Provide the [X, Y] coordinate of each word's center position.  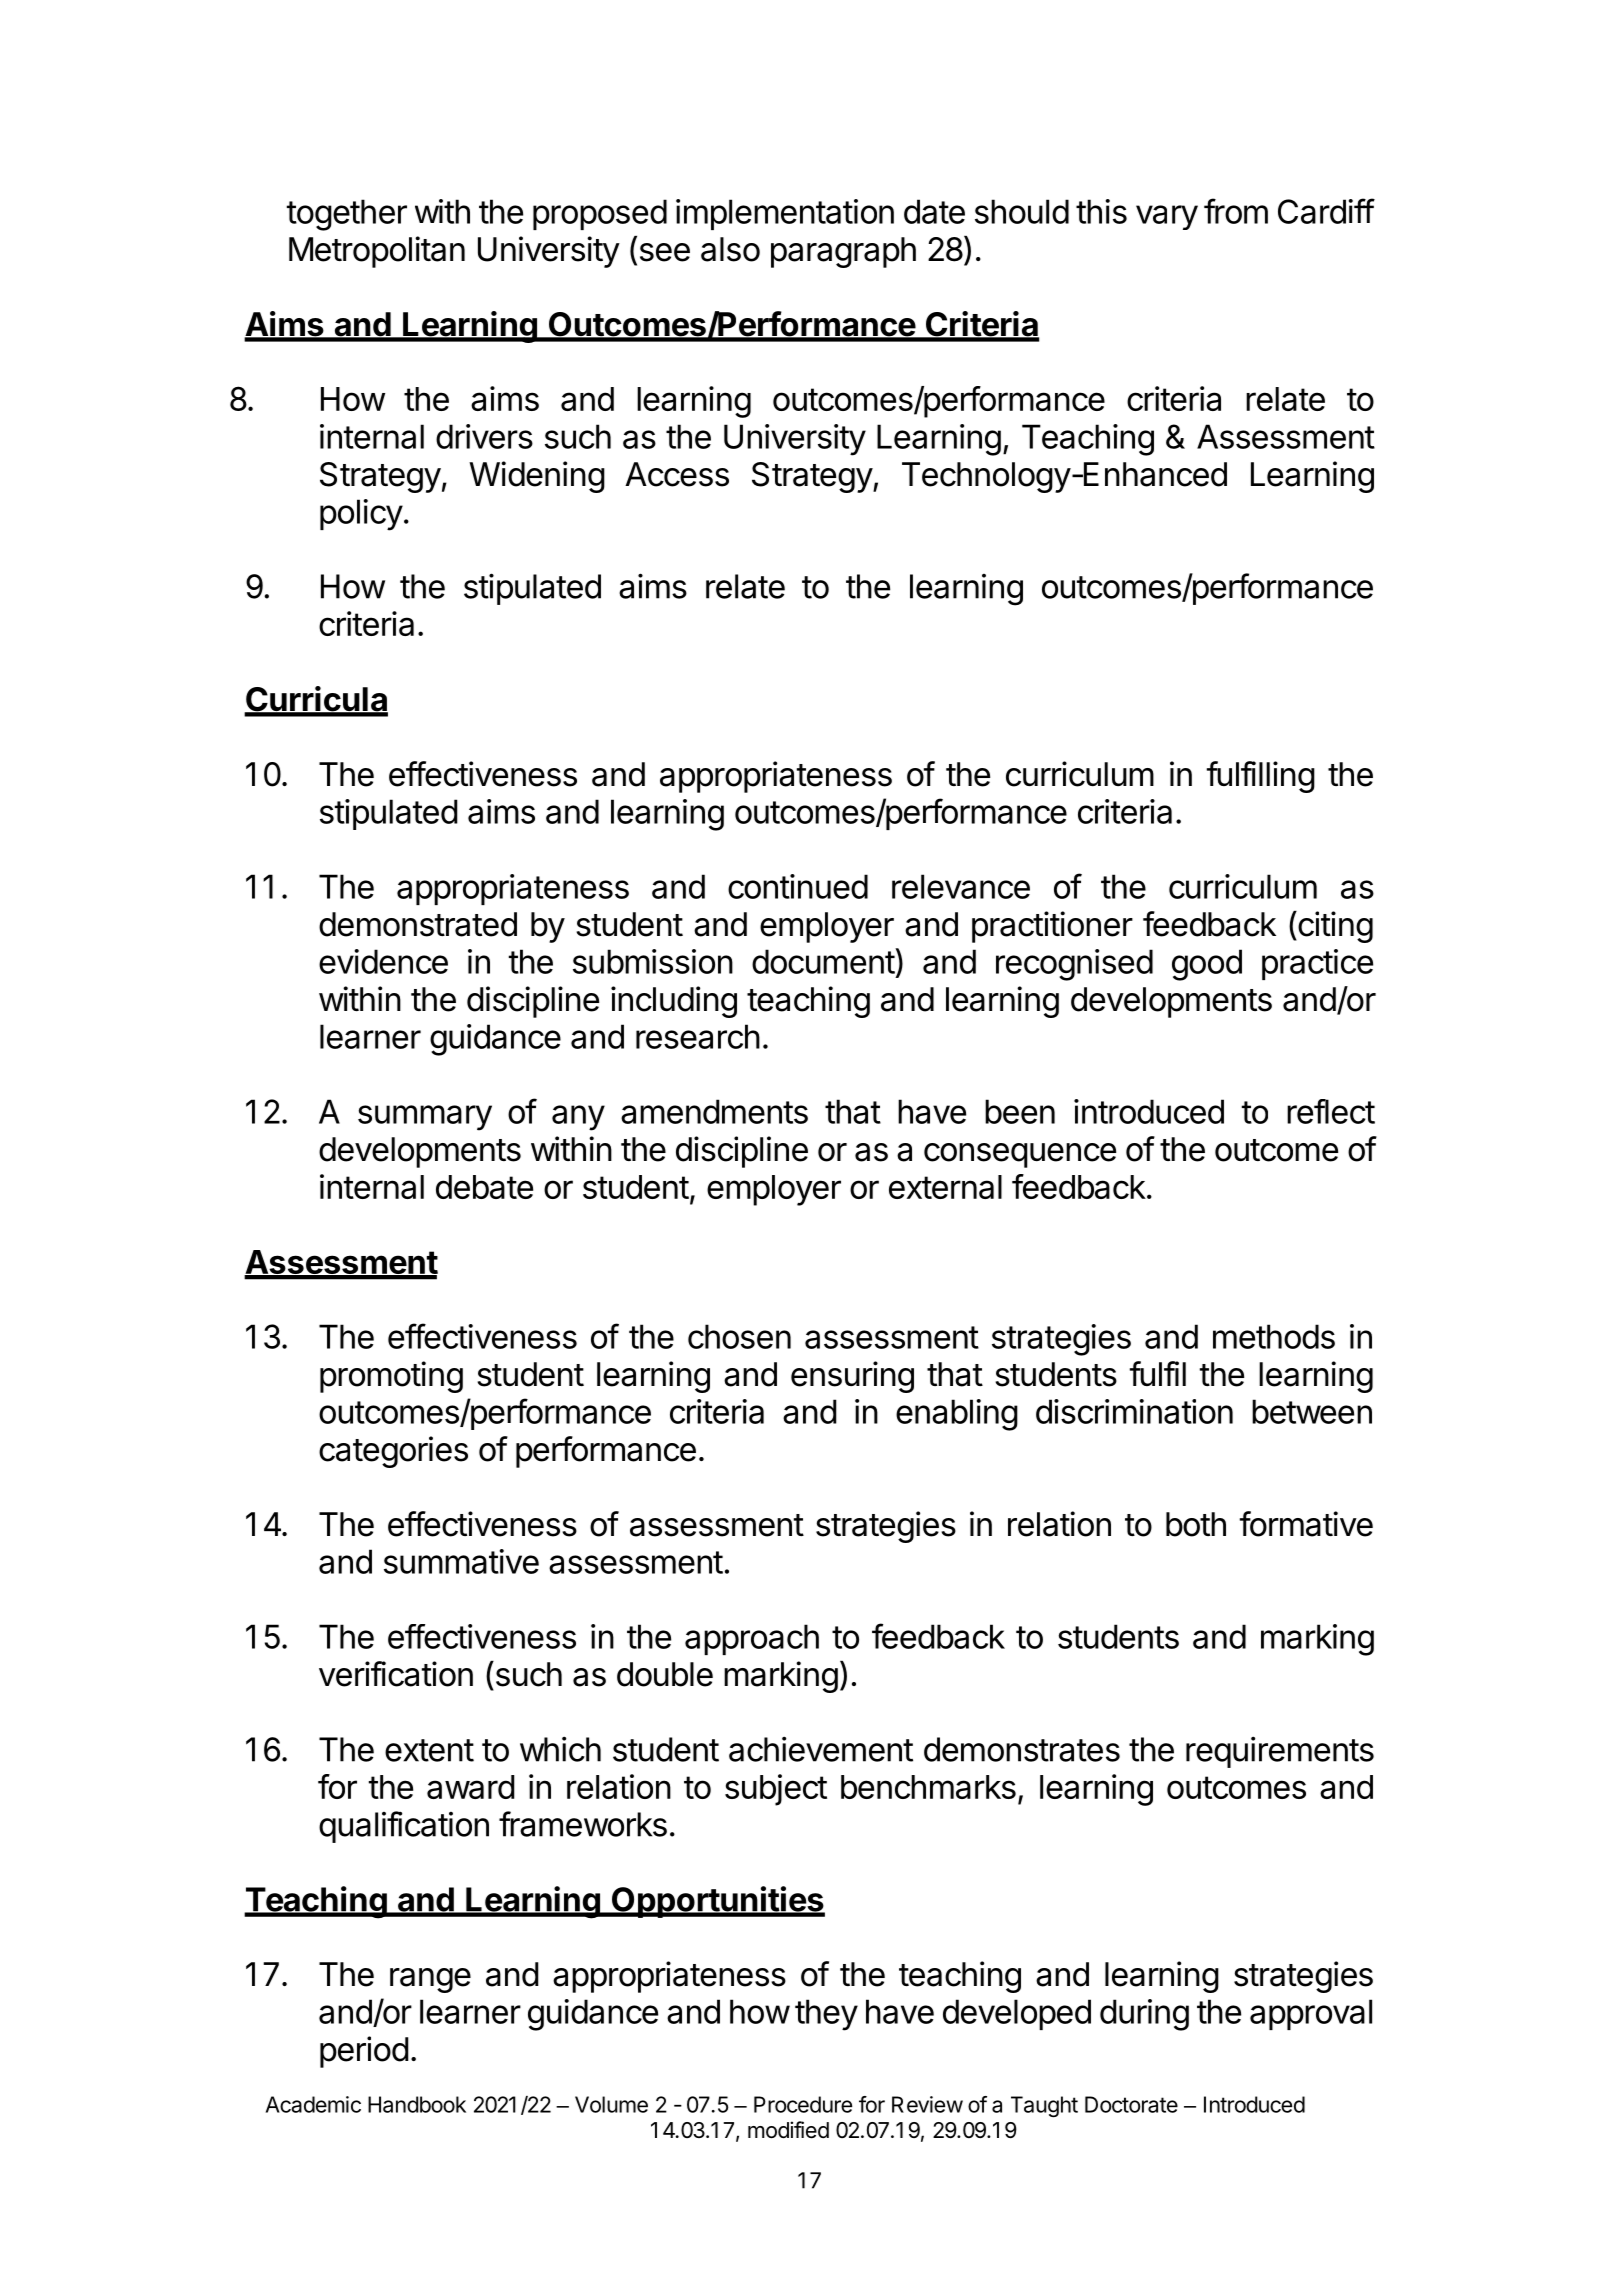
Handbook [417, 2104]
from [1236, 211]
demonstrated [418, 924]
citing [1334, 927]
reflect [1331, 1111]
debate [484, 1187]
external [945, 1187]
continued [798, 886]
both [1196, 1524]
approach [752, 1639]
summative [461, 1561]
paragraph [843, 252]
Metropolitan [377, 252]
